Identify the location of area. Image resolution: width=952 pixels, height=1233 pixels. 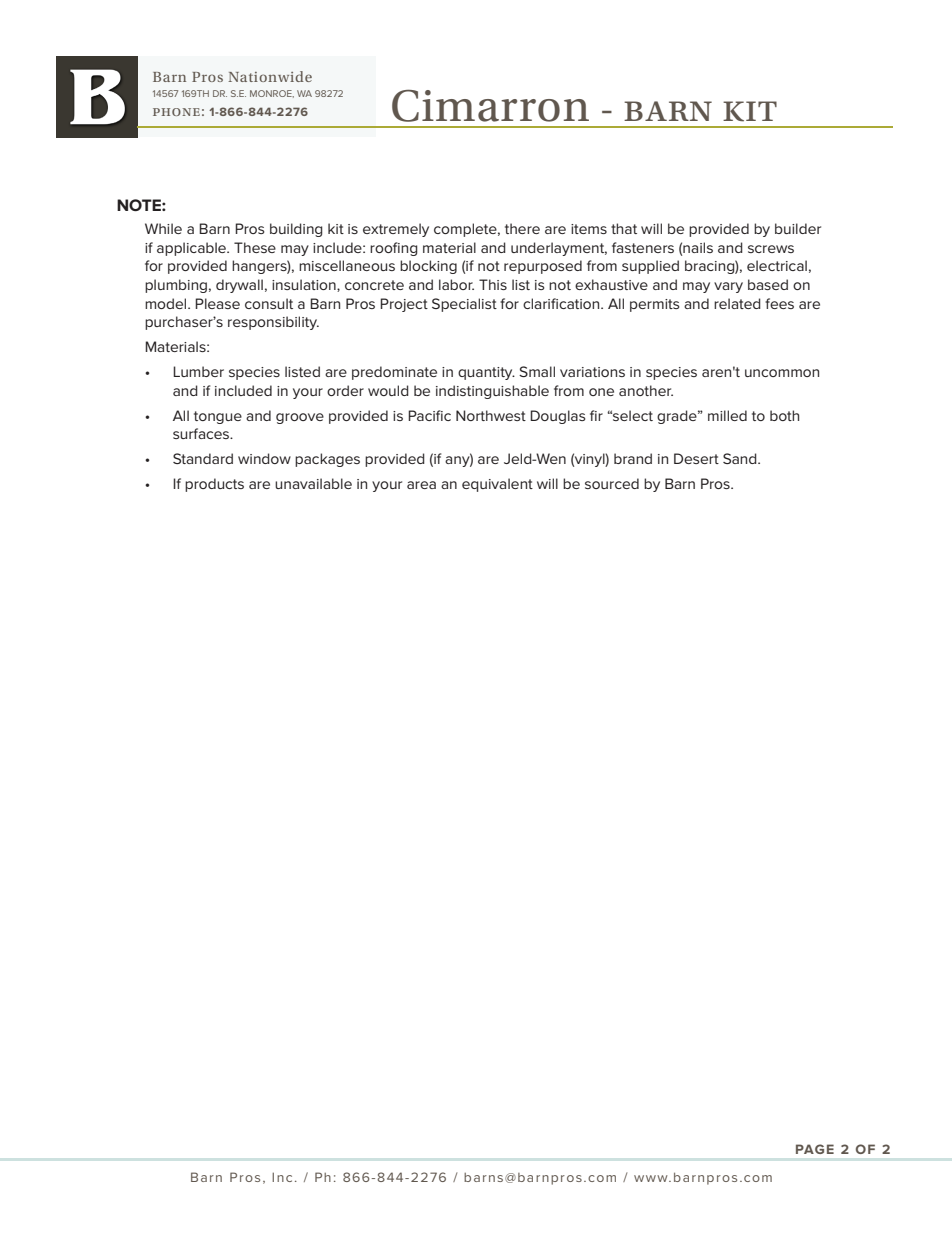
(421, 485).
